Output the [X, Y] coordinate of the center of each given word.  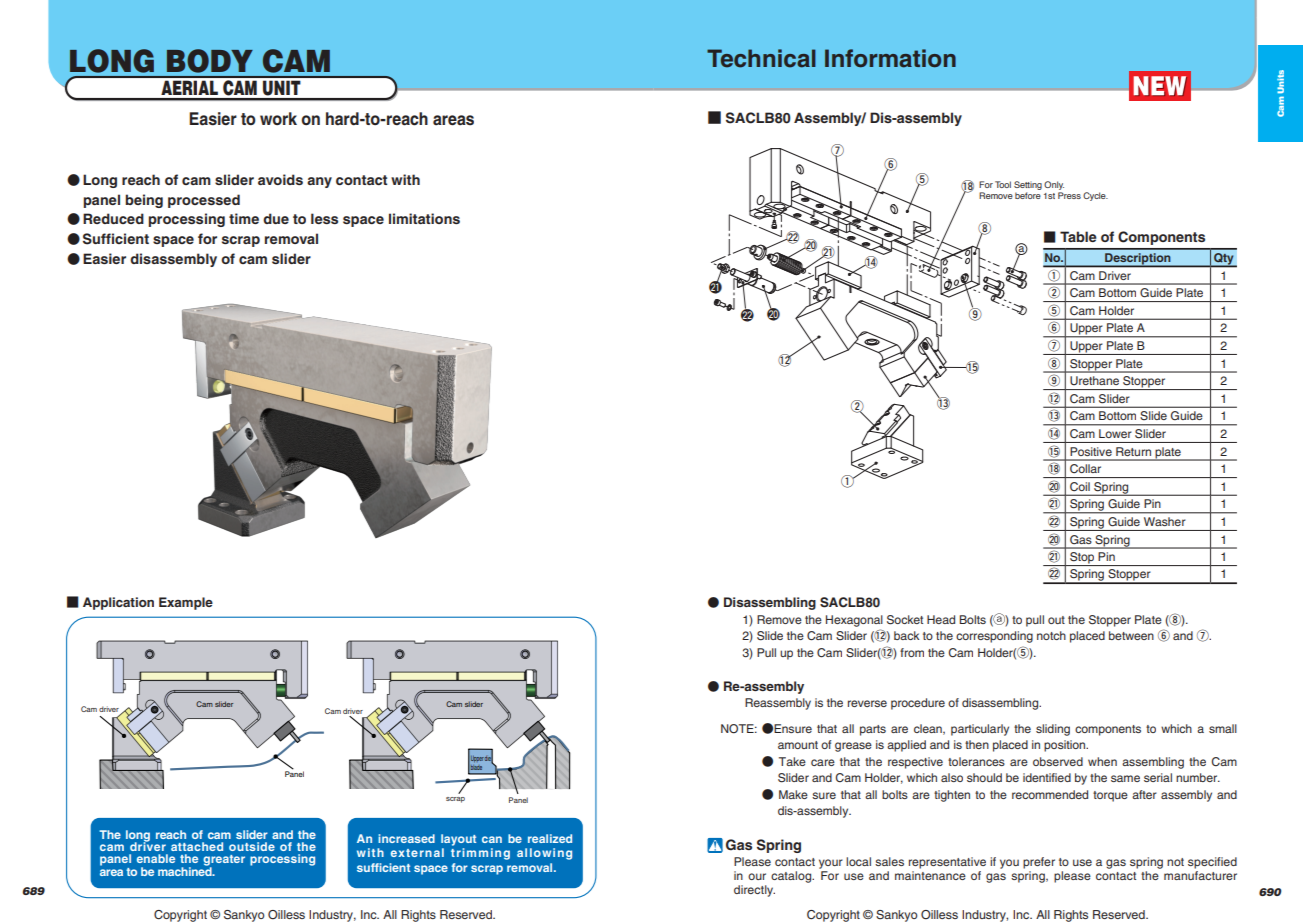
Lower [1115, 433]
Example [186, 603]
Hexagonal [854, 621]
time [244, 218]
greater [224, 862]
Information [890, 58]
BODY [210, 61]
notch [1051, 635]
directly [754, 891]
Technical [761, 58]
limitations [424, 218]
